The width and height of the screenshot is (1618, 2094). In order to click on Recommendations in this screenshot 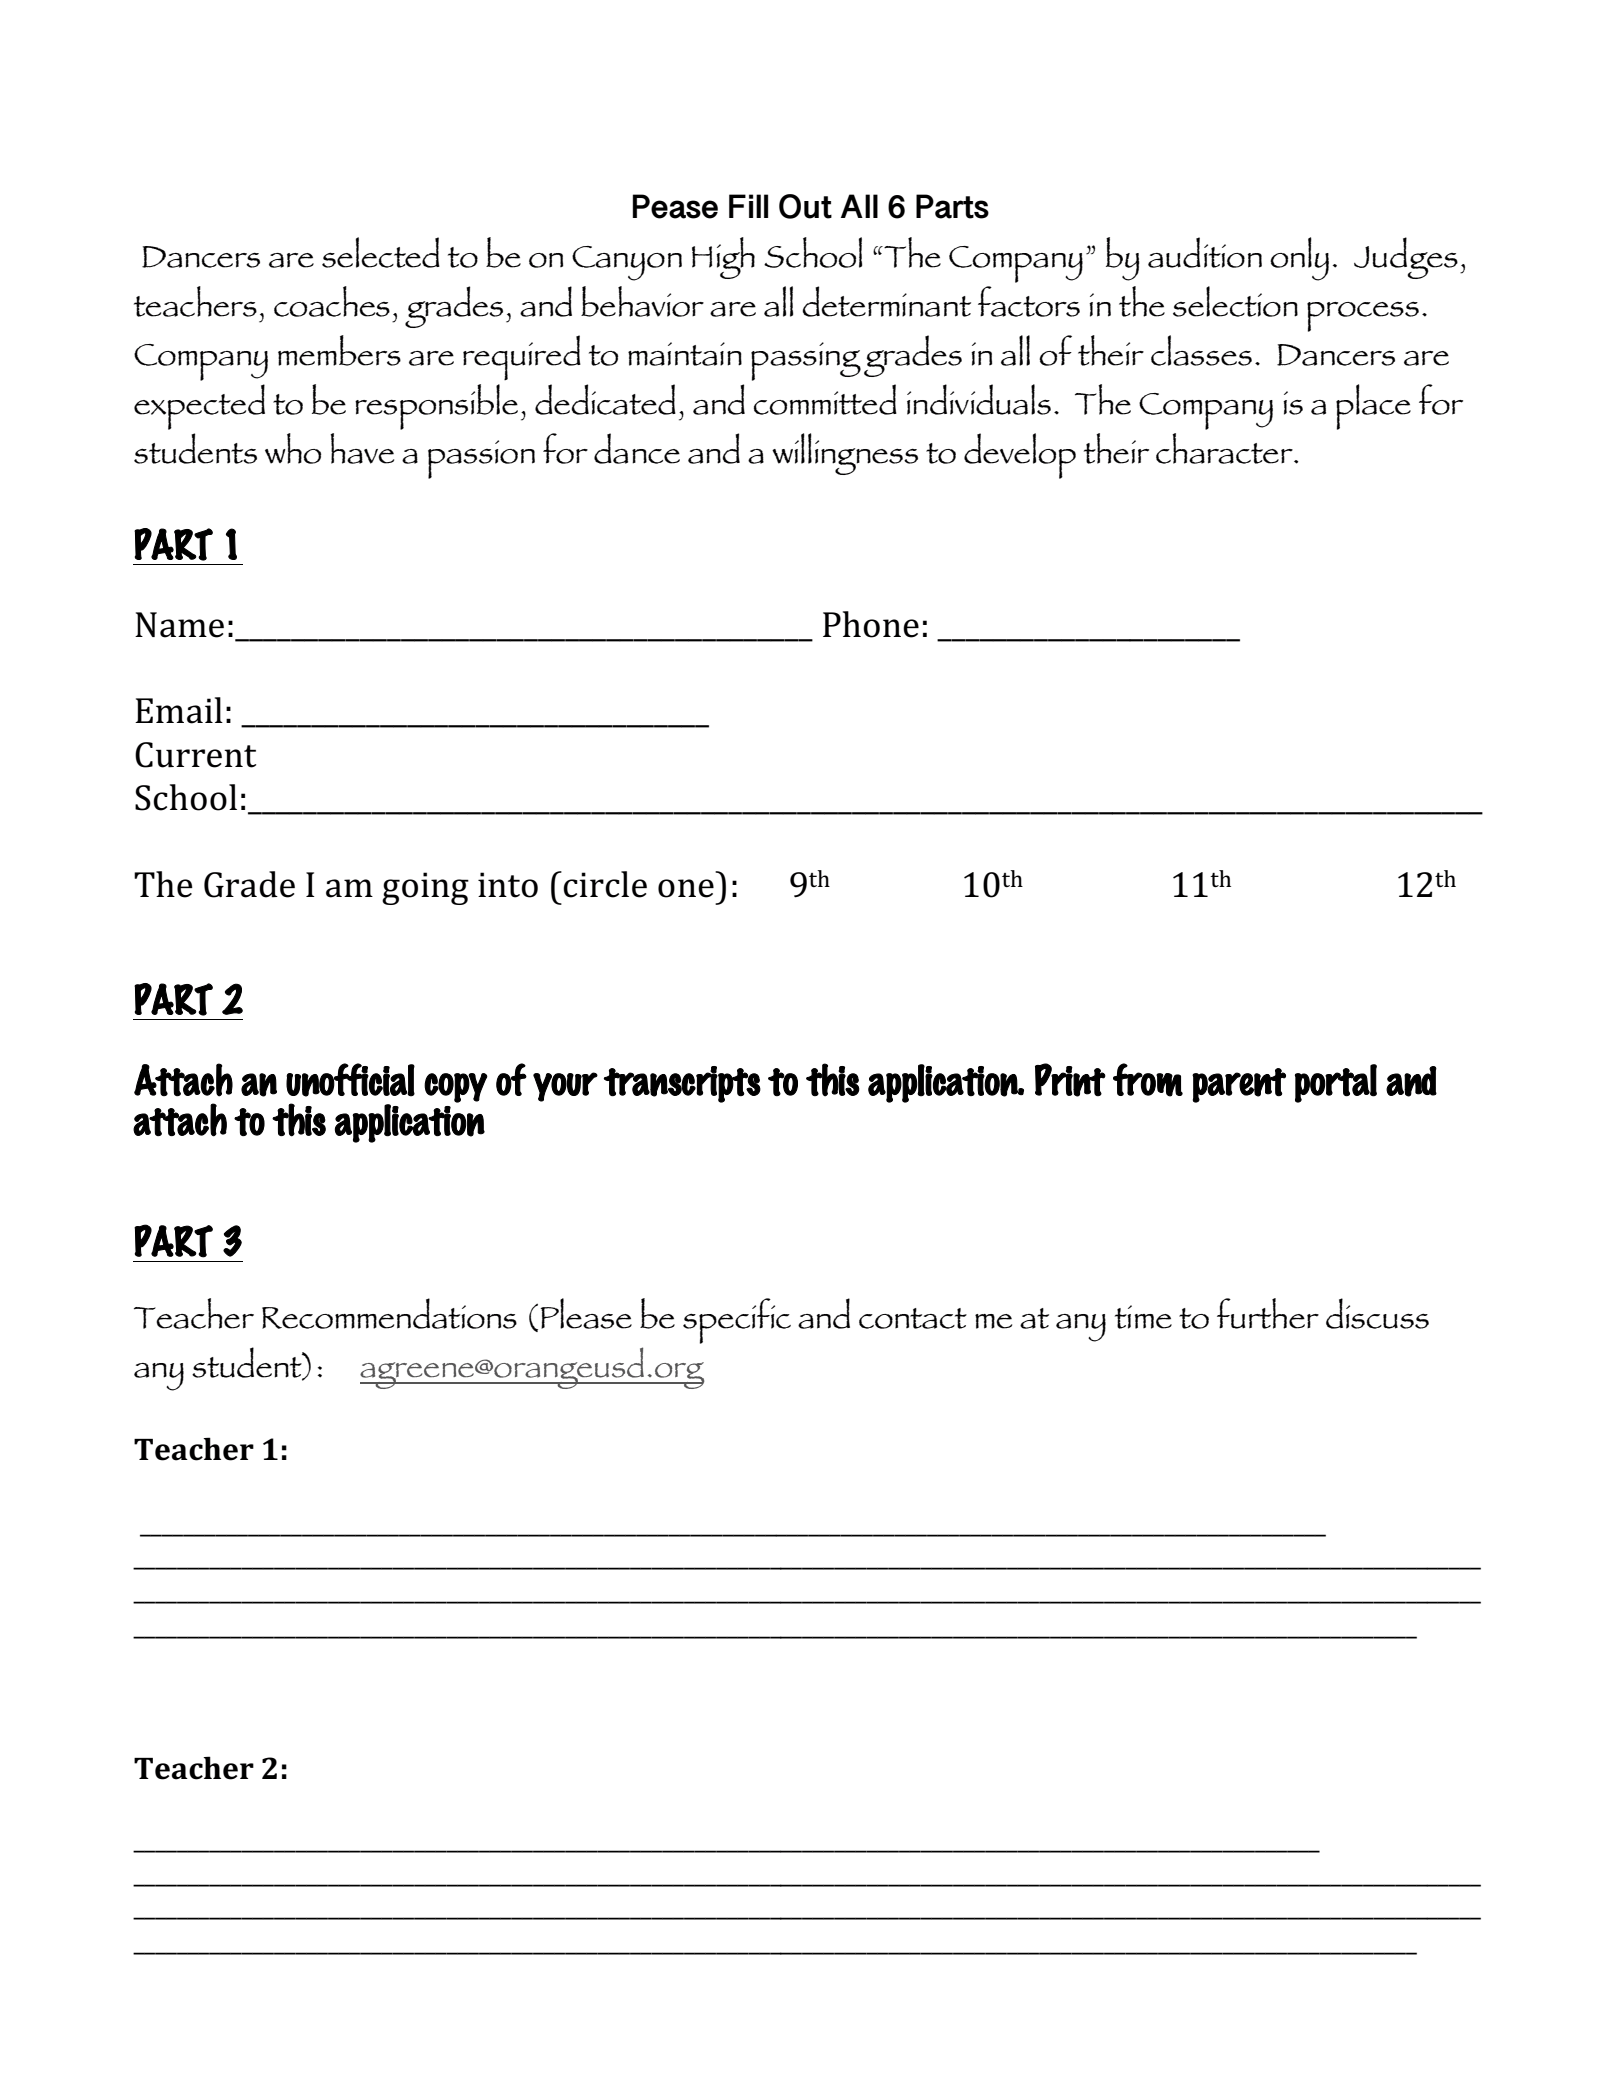, I will do `click(389, 1313)`.
